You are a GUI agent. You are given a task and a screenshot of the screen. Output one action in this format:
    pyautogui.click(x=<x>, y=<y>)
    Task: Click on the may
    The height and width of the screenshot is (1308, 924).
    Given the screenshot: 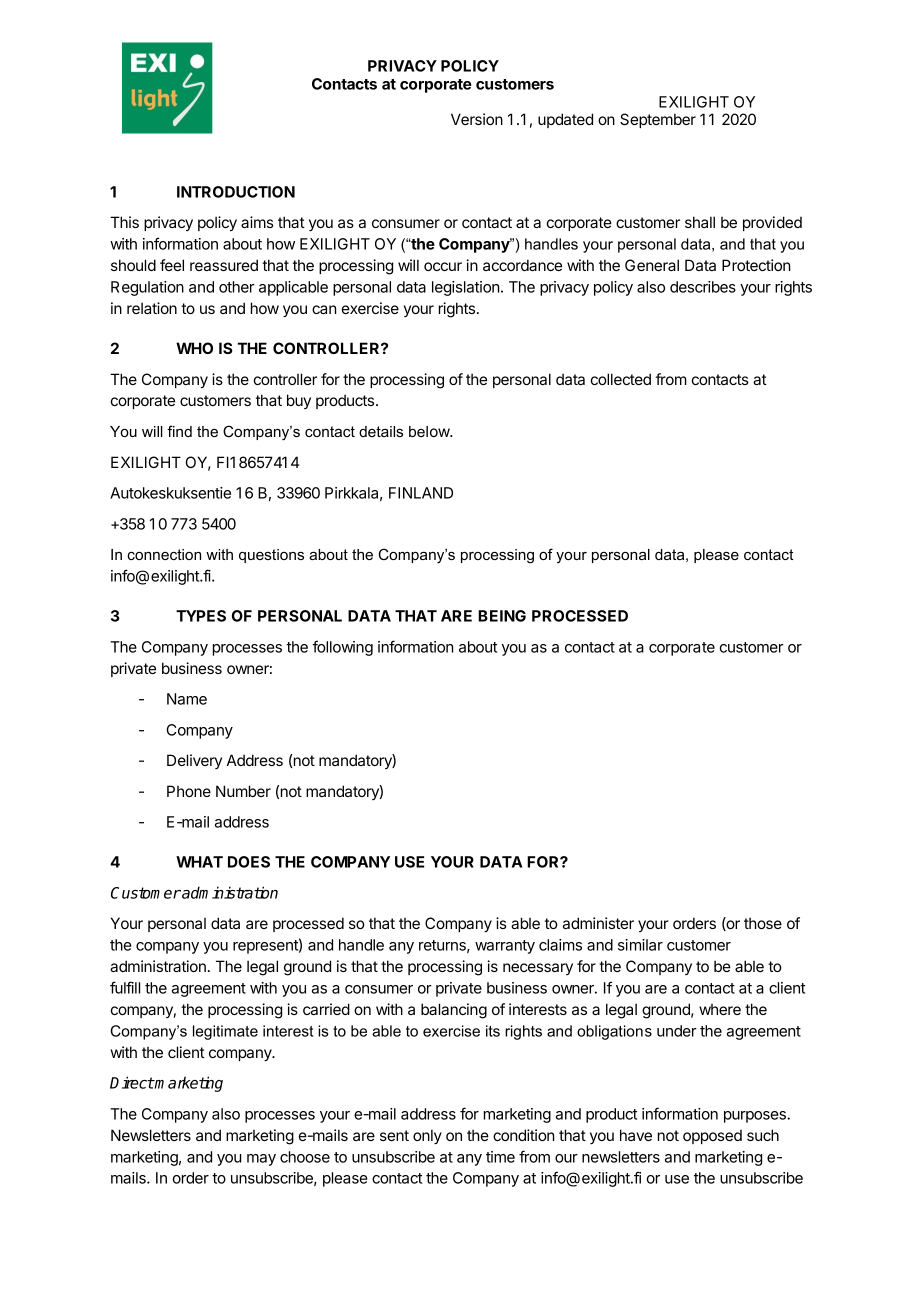 What is the action you would take?
    pyautogui.click(x=261, y=1160)
